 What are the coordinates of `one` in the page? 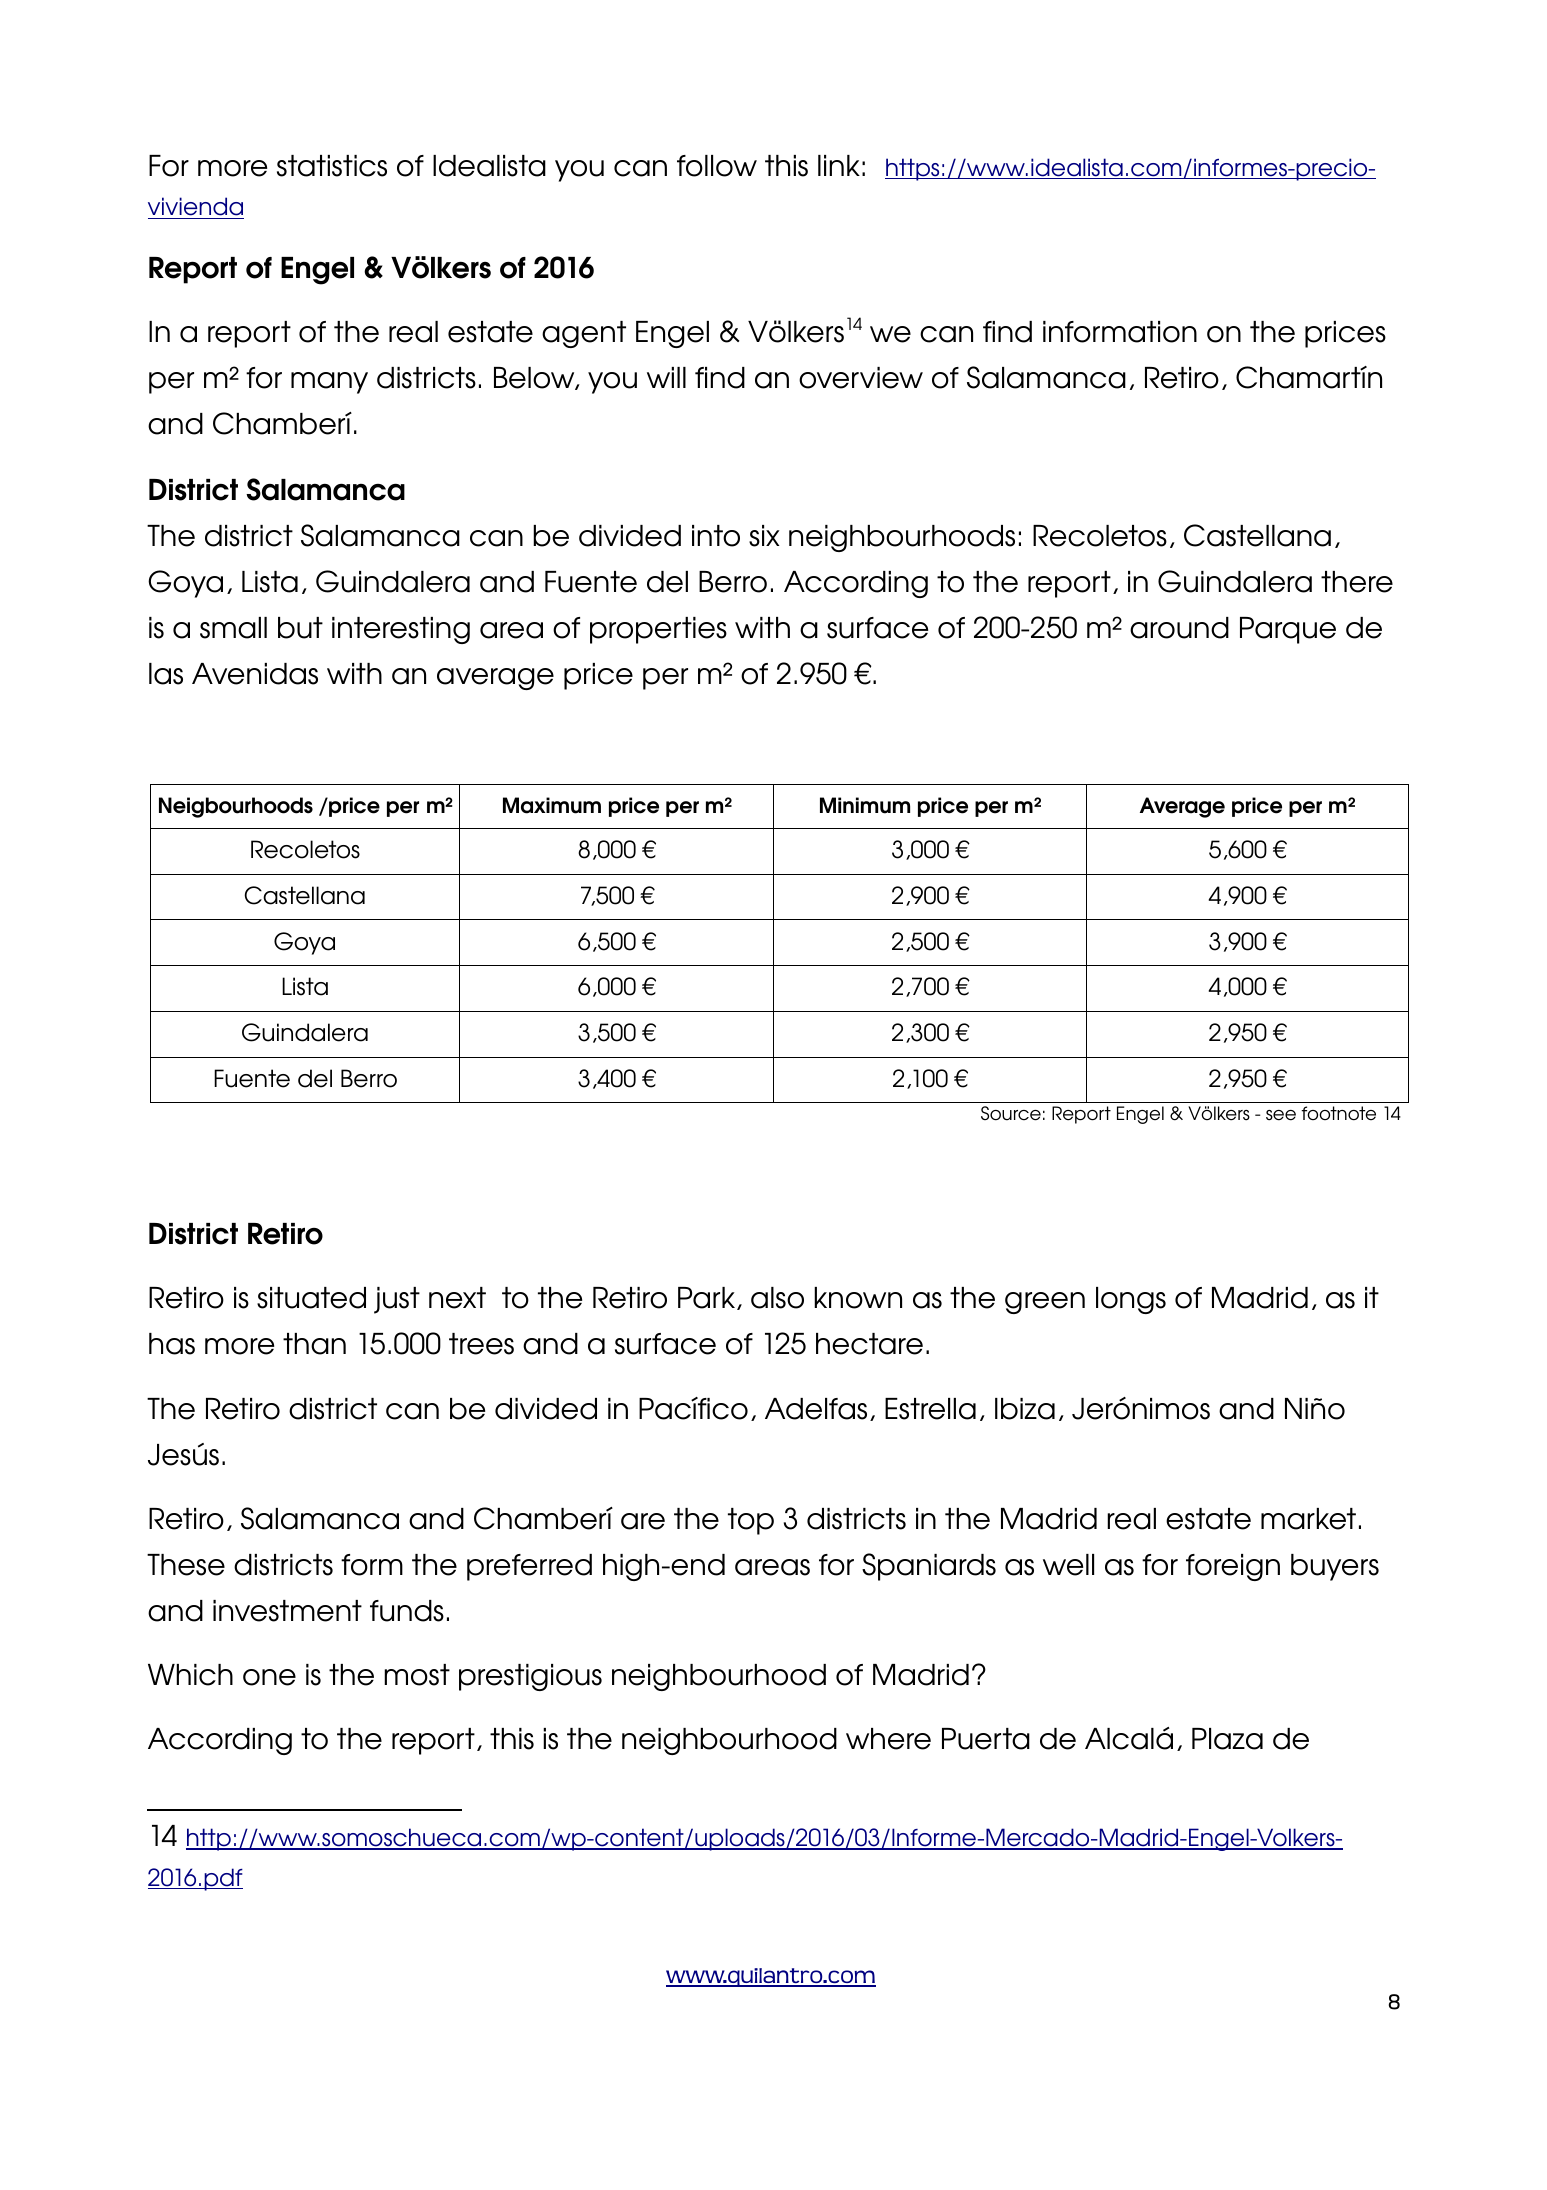 It's located at (269, 1677).
